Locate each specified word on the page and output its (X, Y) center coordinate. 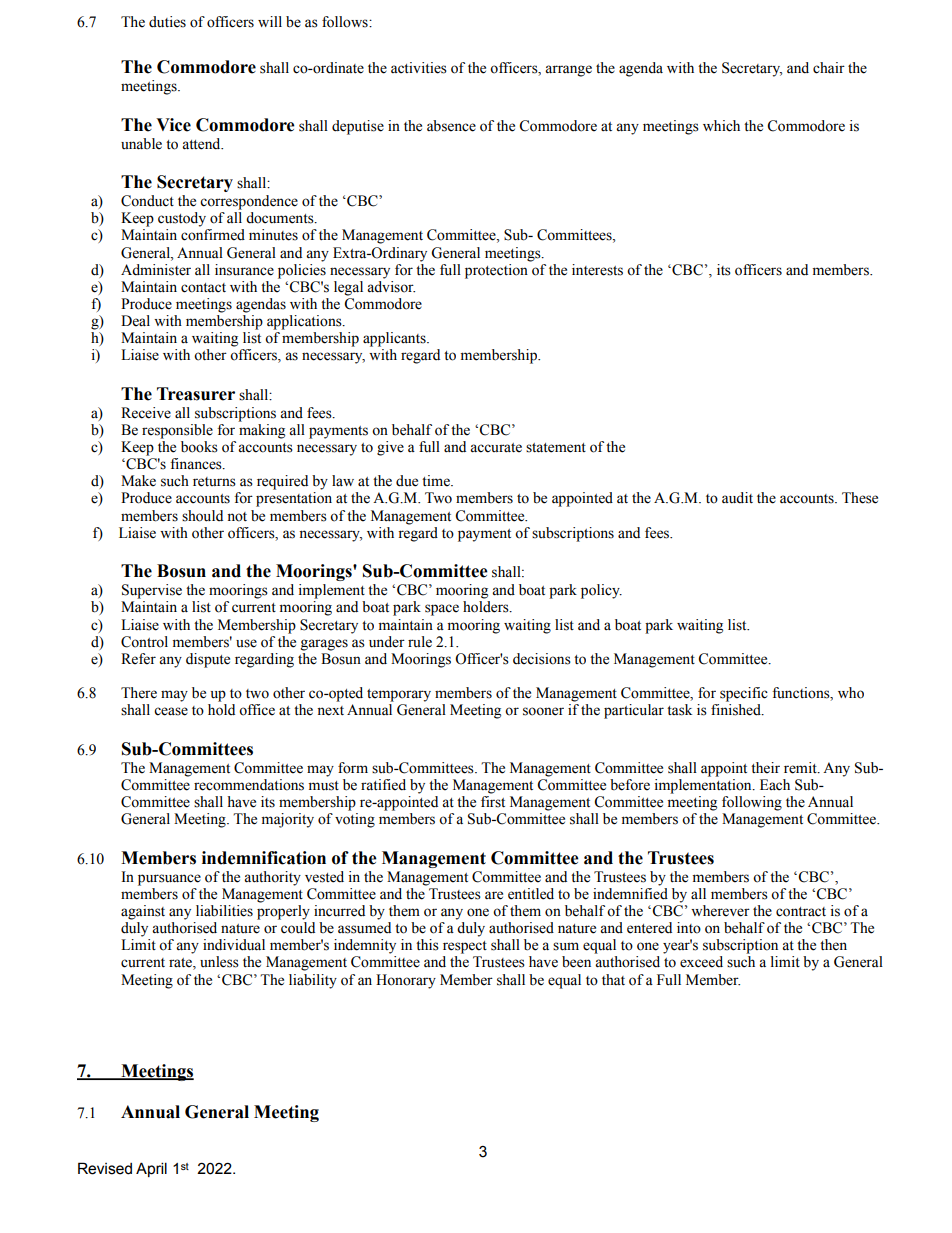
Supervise (152, 591)
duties (167, 22)
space (442, 610)
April (151, 1169)
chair (829, 68)
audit (737, 498)
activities (419, 68)
